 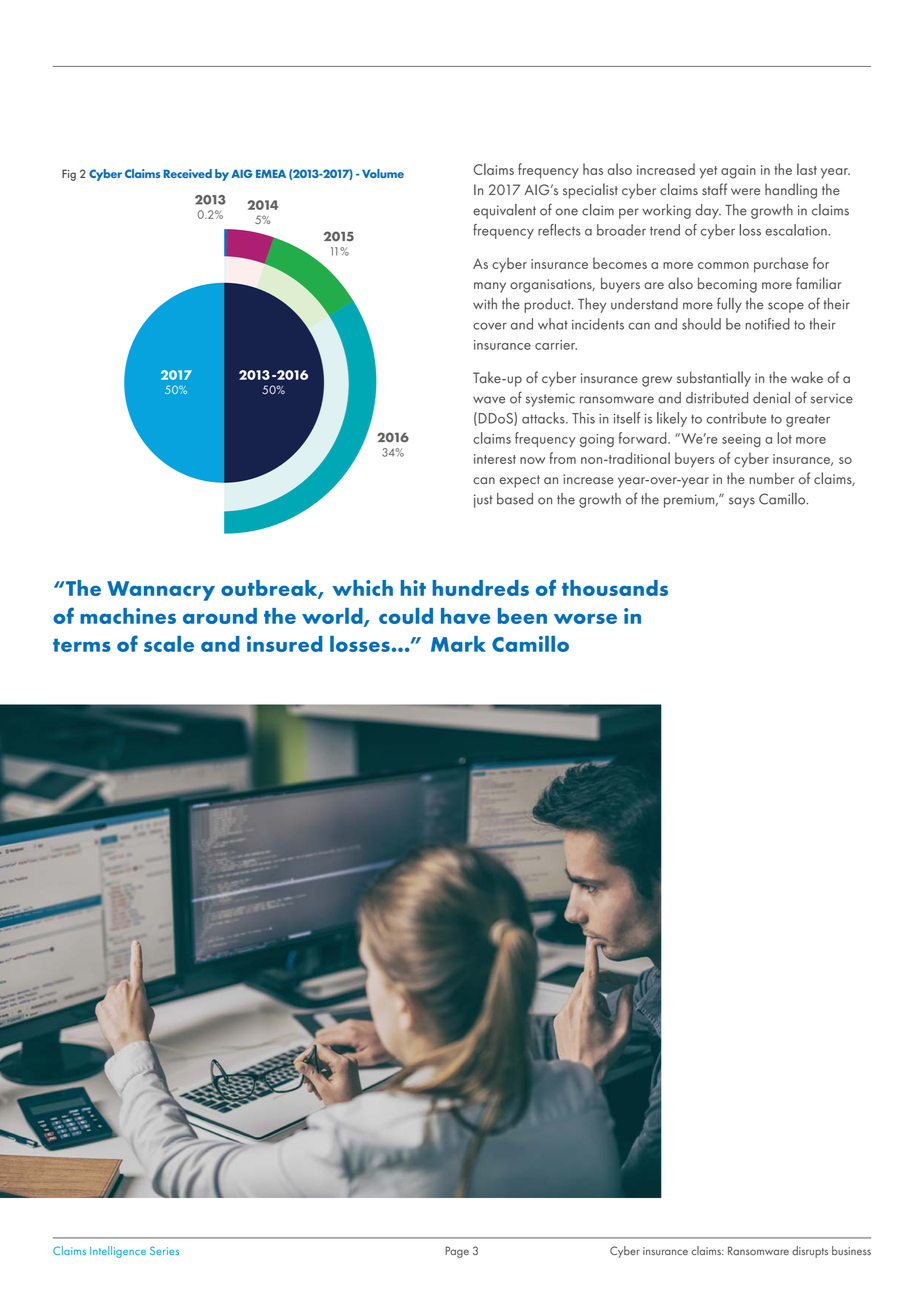 What do you see at coordinates (745, 191) in the page?
I see `were` at bounding box center [745, 191].
